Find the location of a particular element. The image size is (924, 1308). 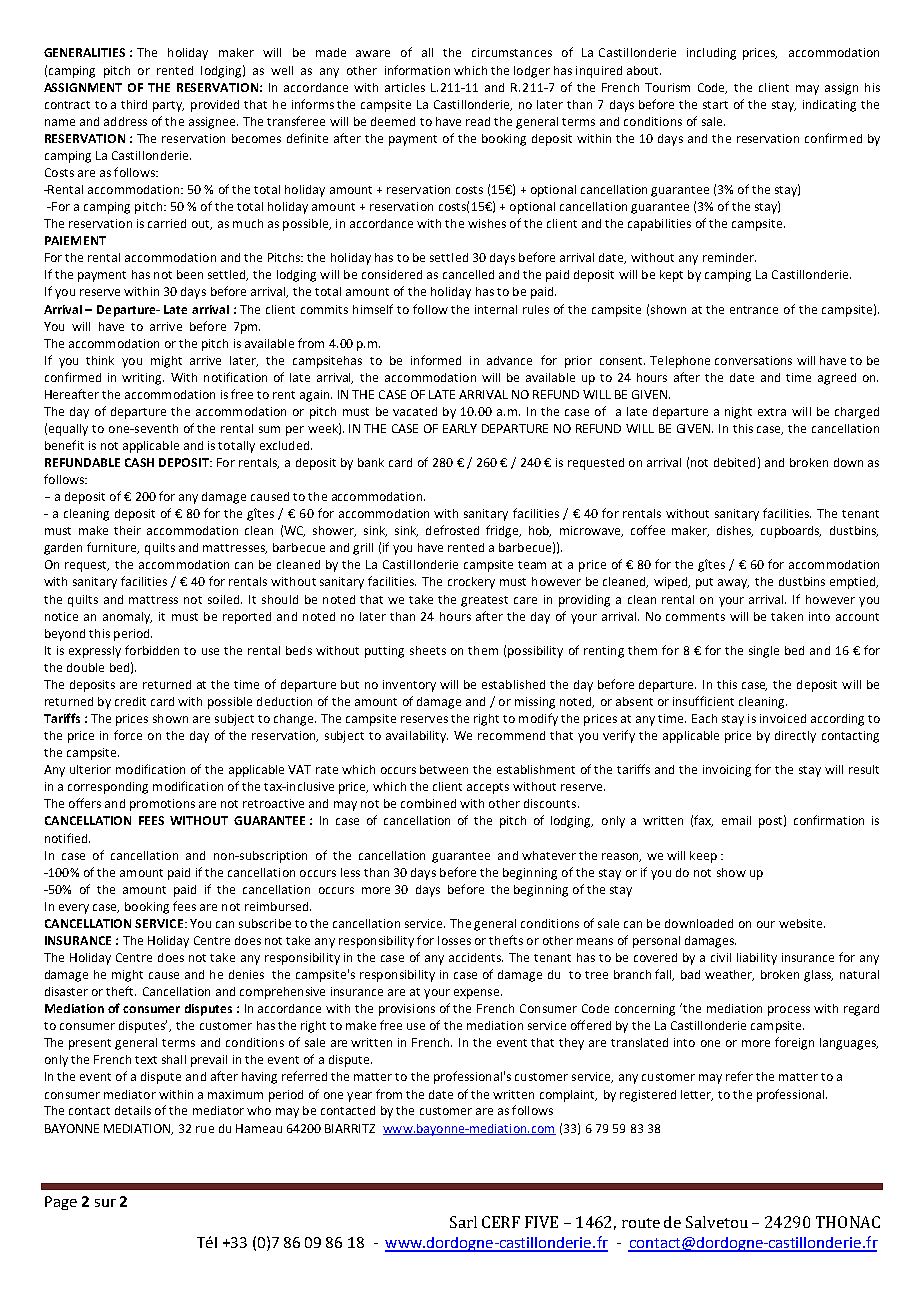

rue is located at coordinates (205, 1129).
